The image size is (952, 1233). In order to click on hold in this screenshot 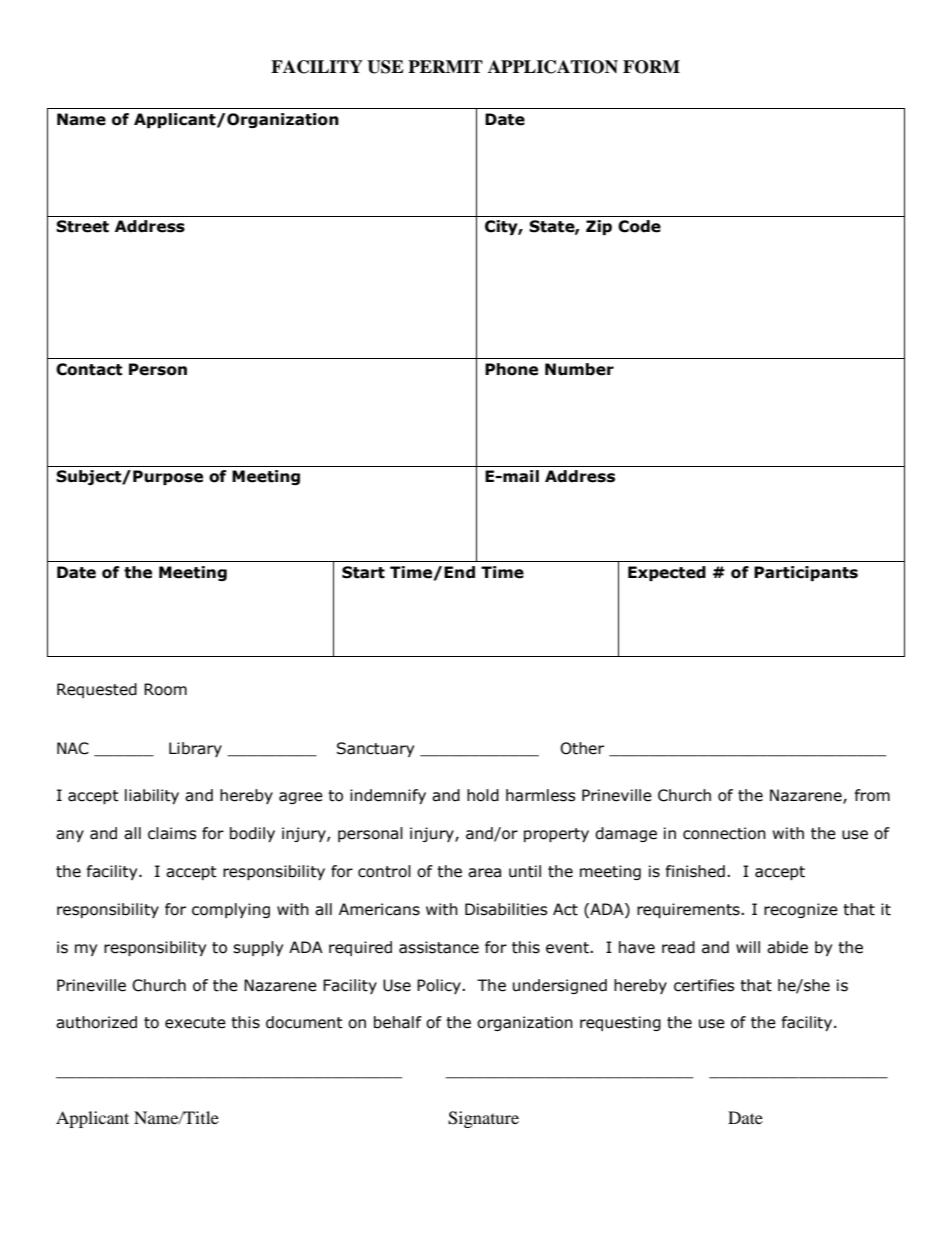, I will do `click(483, 795)`.
